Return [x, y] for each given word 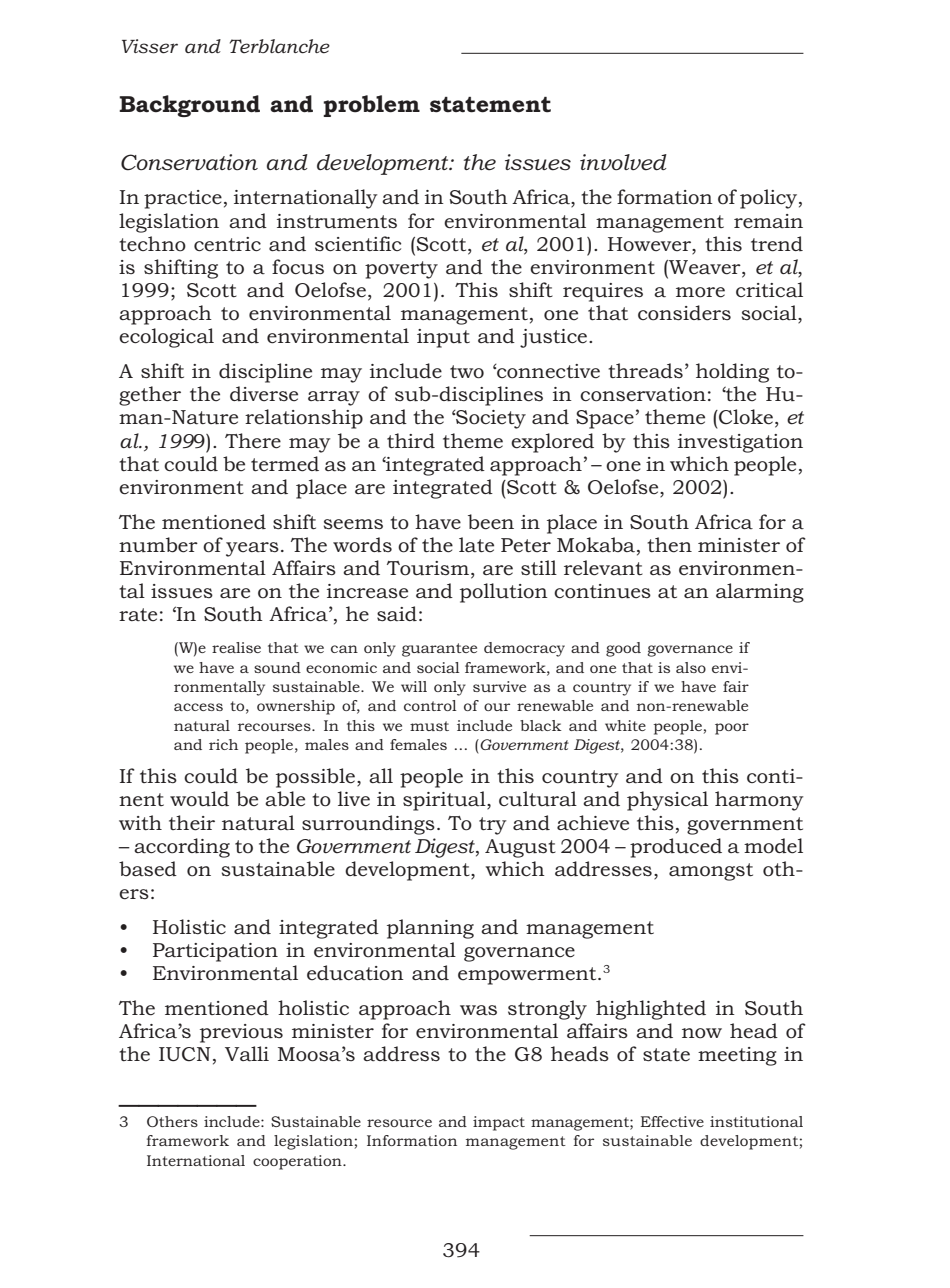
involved [623, 162]
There [253, 441]
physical [667, 801]
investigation [740, 443]
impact [499, 1123]
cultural [538, 799]
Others [172, 1121]
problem [371, 106]
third [411, 440]
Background [189, 106]
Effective [672, 1121]
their [192, 823]
